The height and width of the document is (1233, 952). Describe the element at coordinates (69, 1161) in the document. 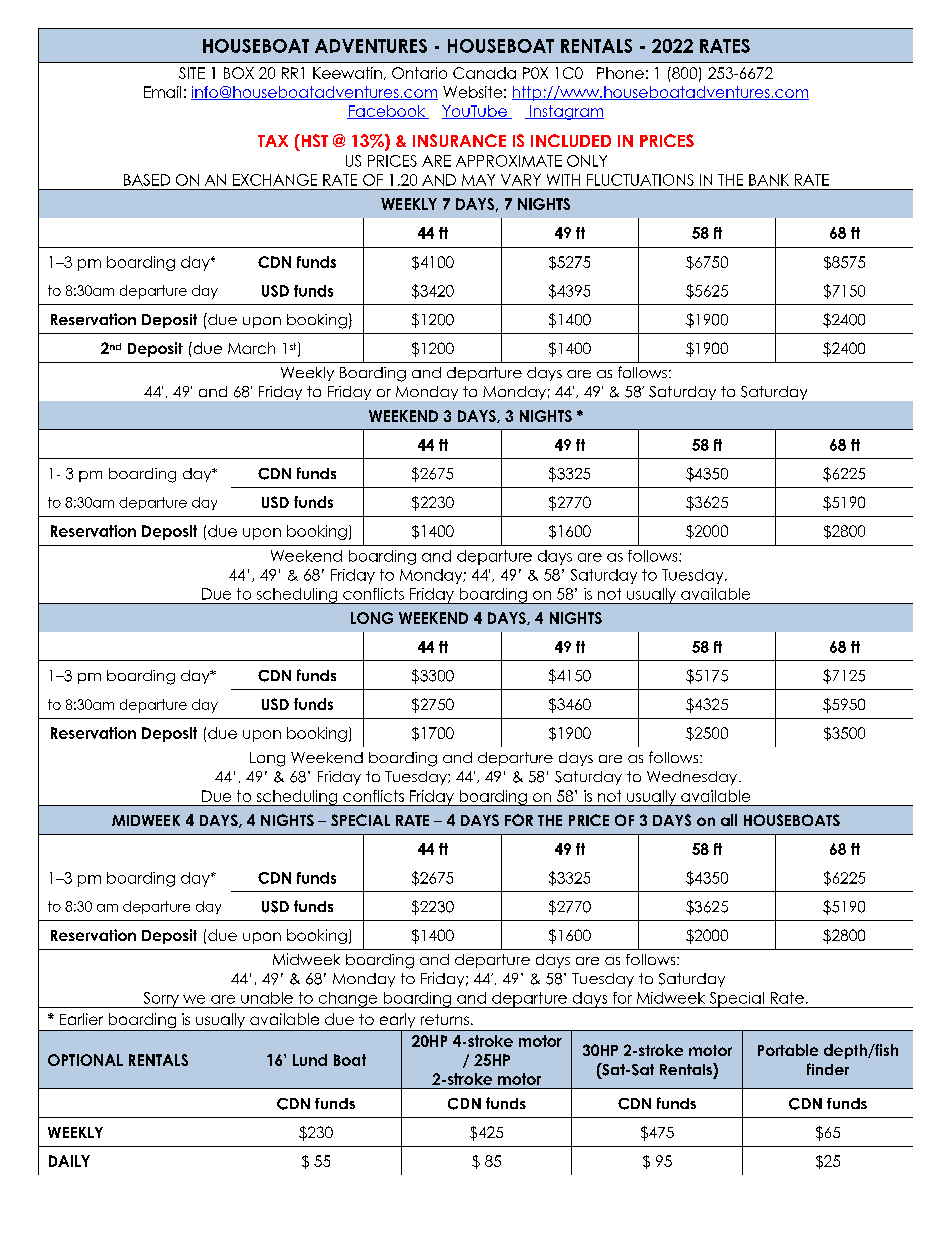

I see `DAILY` at that location.
